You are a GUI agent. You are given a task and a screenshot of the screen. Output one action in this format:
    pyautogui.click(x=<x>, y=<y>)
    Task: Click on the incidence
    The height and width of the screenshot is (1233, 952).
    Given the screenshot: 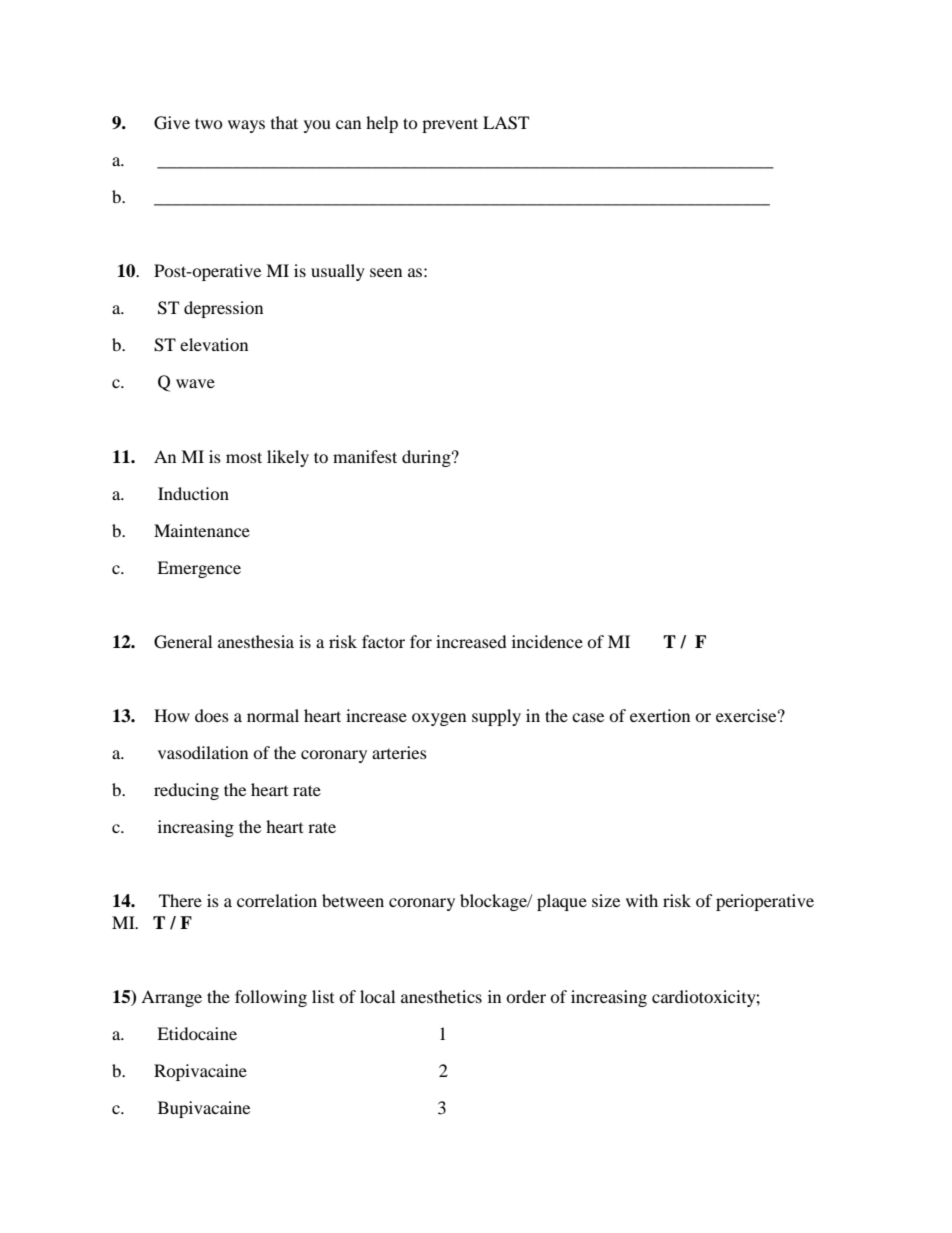 What is the action you would take?
    pyautogui.click(x=547, y=641)
